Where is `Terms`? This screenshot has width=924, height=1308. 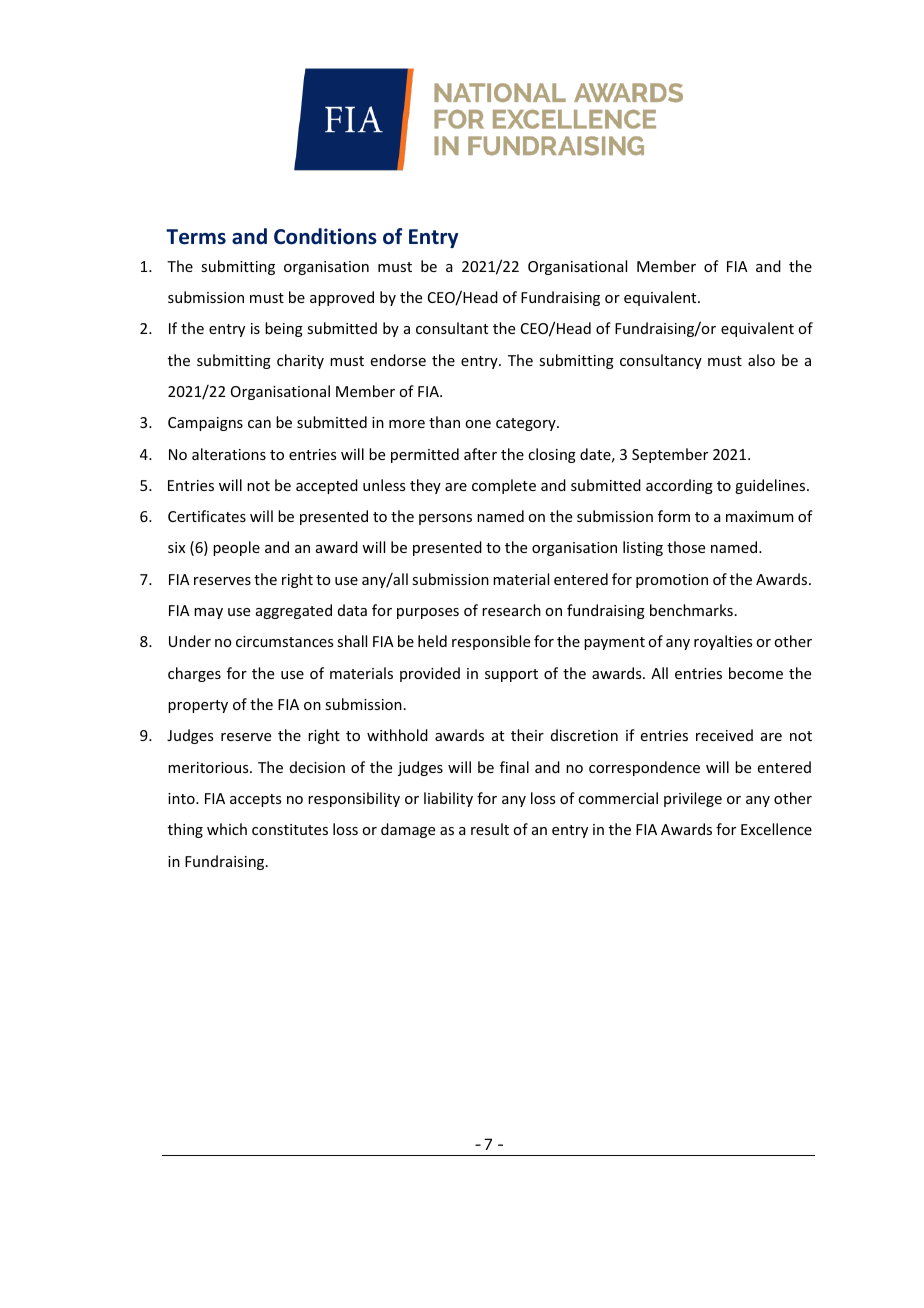
Terms is located at coordinates (196, 237).
